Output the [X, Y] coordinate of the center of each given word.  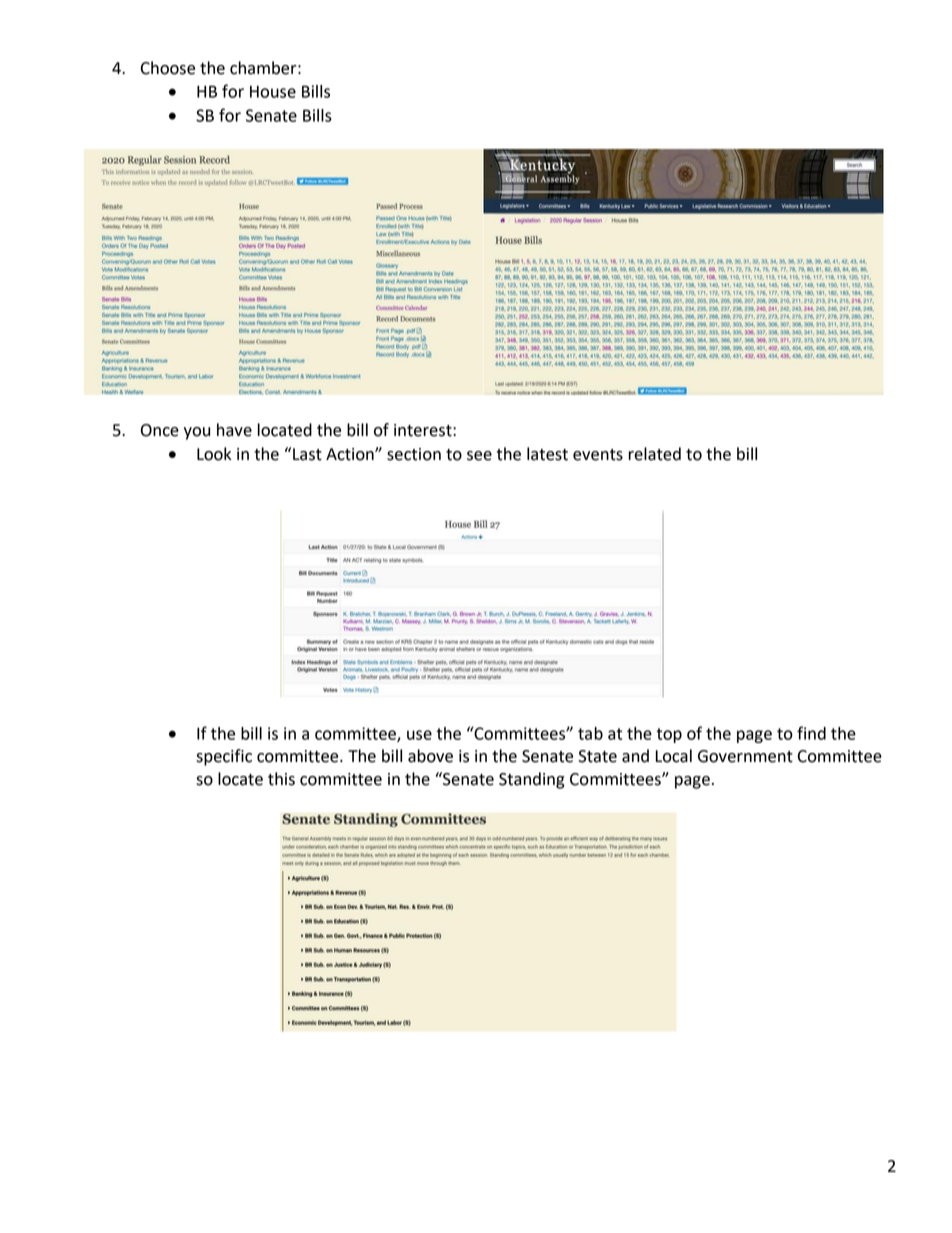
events [598, 455]
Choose [168, 68]
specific [224, 757]
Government [745, 756]
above [430, 756]
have [234, 430]
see [479, 456]
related [654, 454]
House [273, 92]
